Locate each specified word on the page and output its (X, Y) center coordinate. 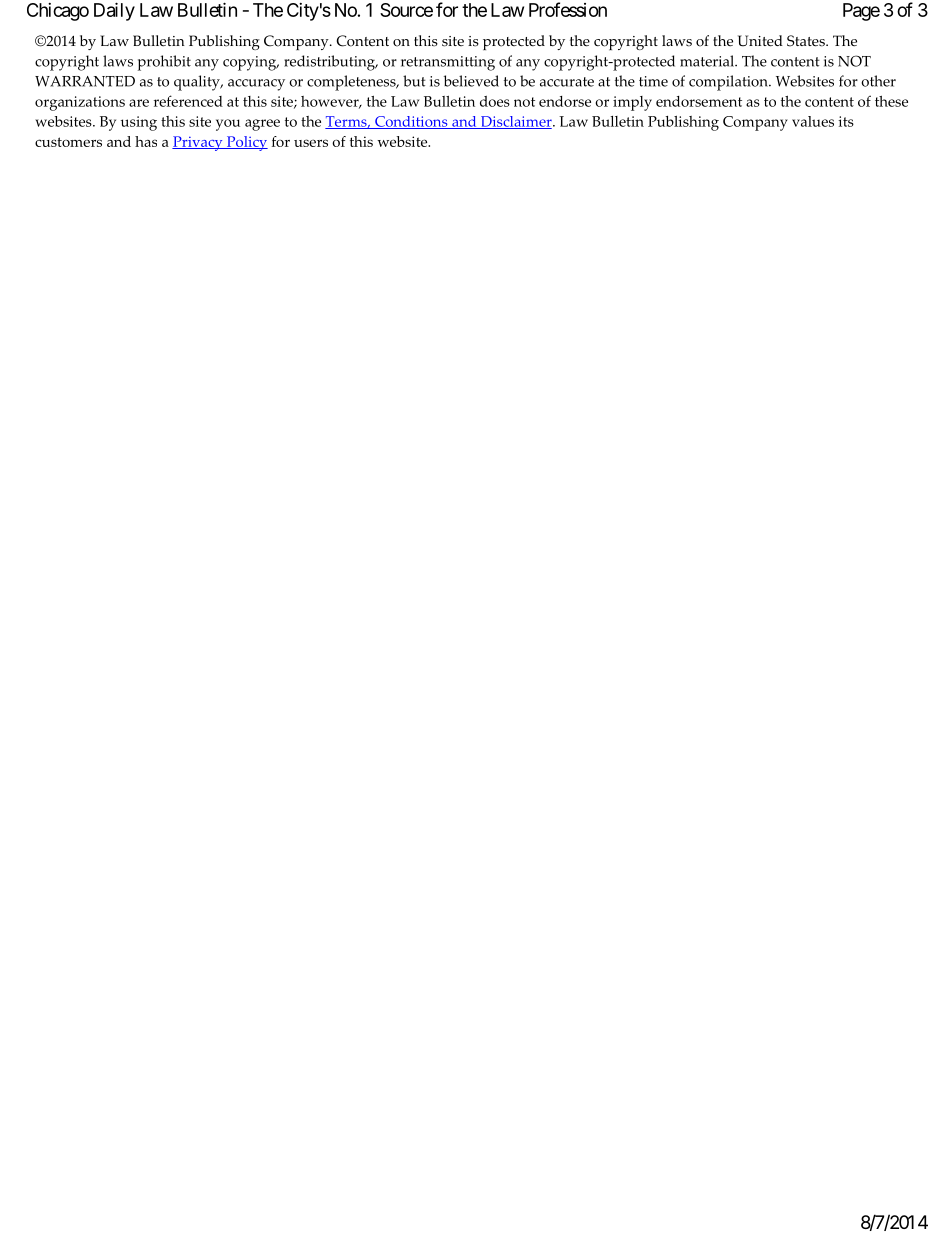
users (311, 143)
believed (471, 81)
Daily (114, 11)
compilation (729, 83)
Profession (568, 9)
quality (198, 83)
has (146, 141)
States (807, 41)
